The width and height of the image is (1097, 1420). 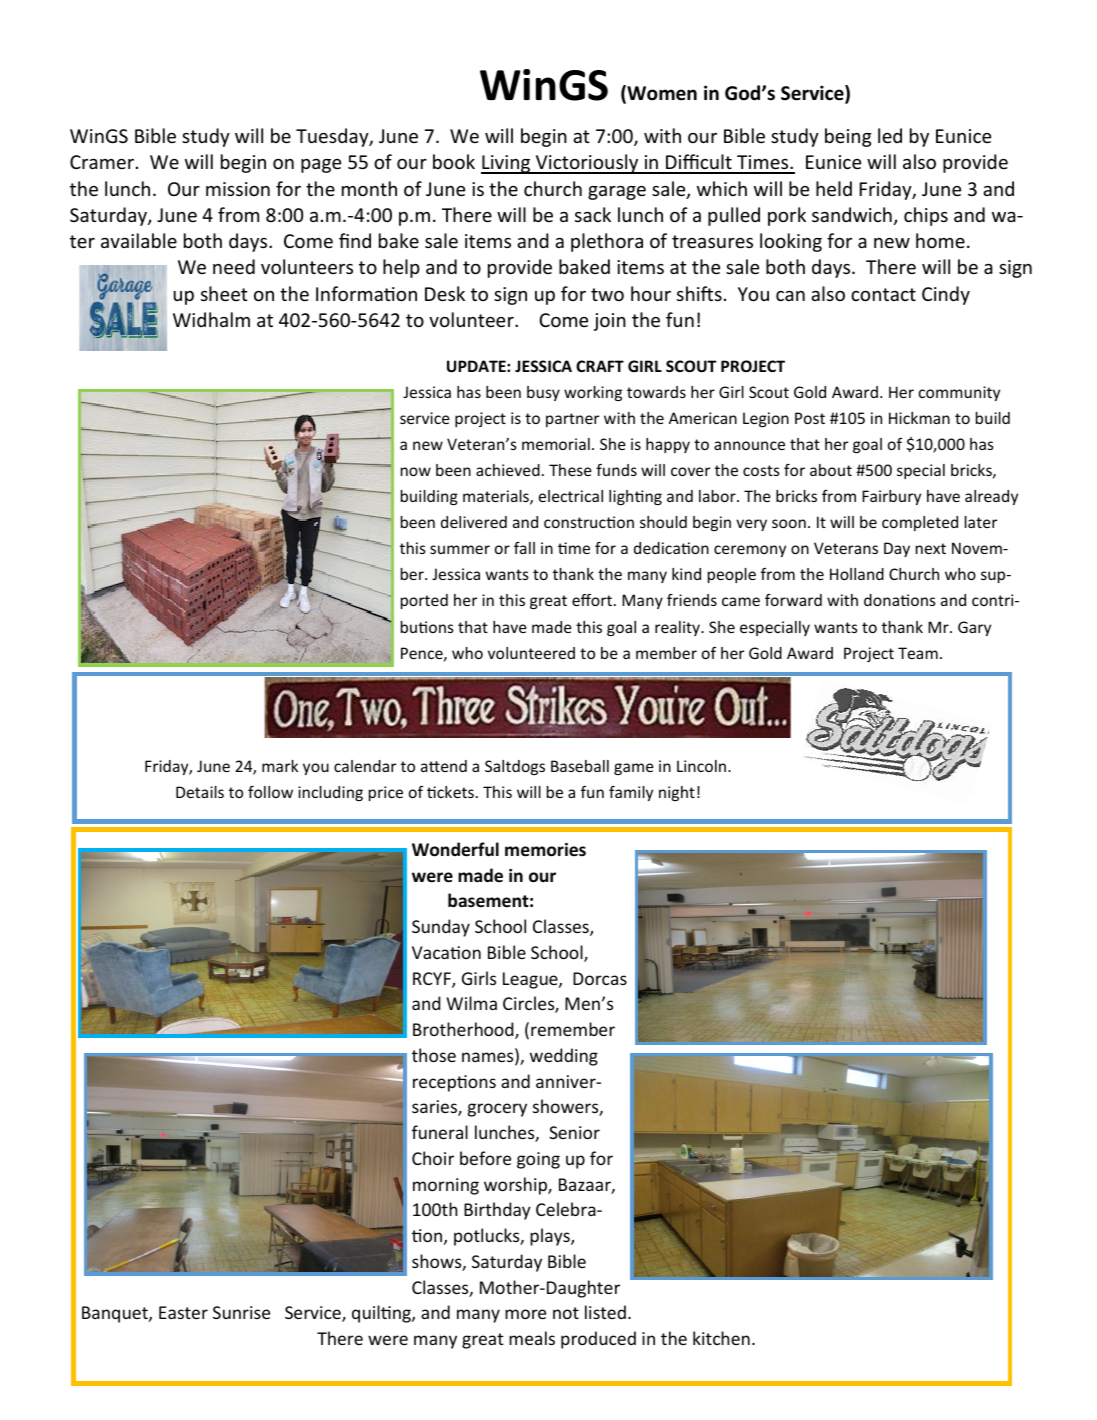 What do you see at coordinates (545, 850) in the image?
I see `memories` at bounding box center [545, 850].
